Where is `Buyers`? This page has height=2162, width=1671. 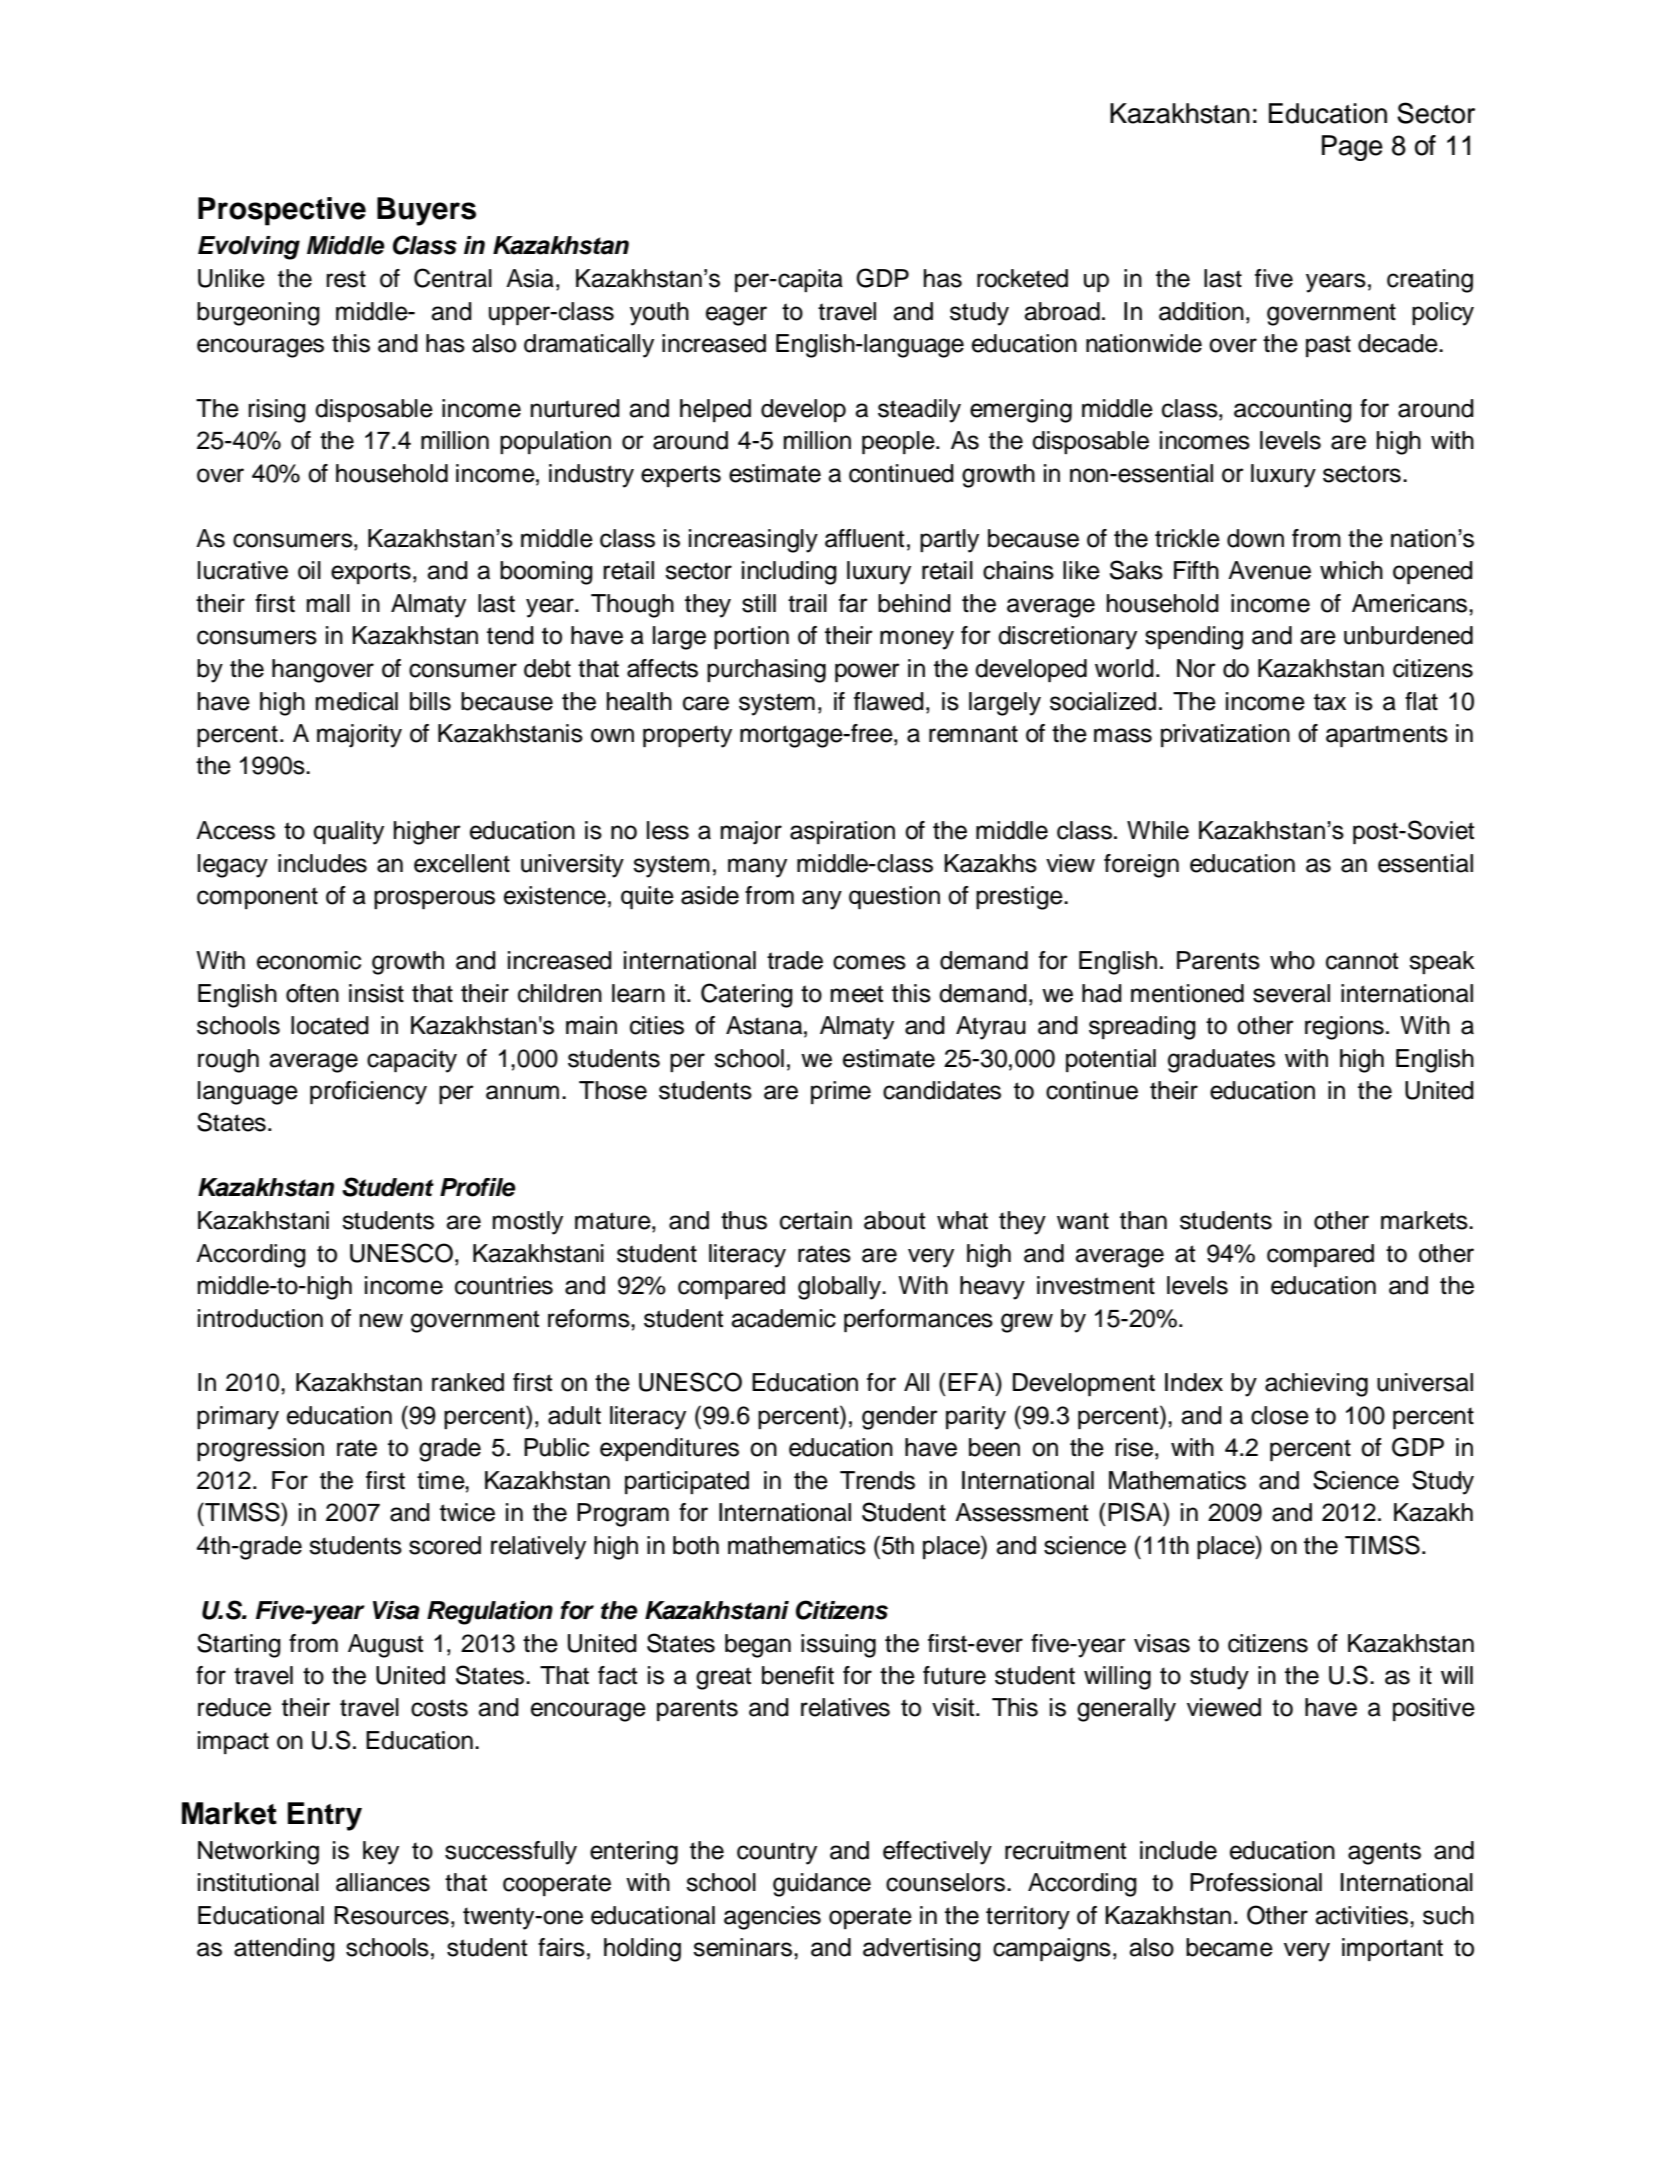 Buyers is located at coordinates (426, 211).
